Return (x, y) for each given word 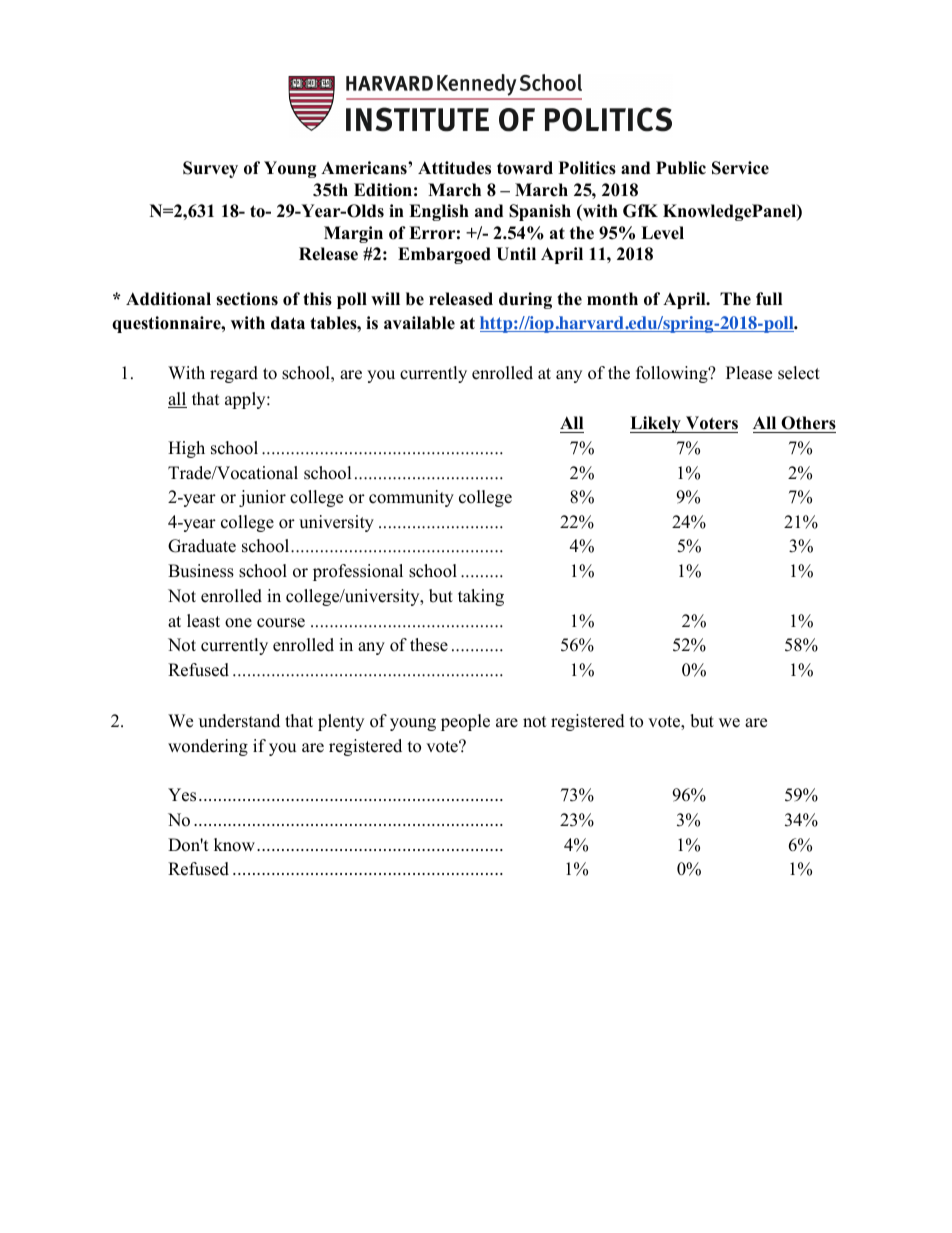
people (465, 722)
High (186, 449)
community (411, 498)
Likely (656, 424)
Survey (210, 169)
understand (239, 721)
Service (740, 168)
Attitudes (454, 168)
